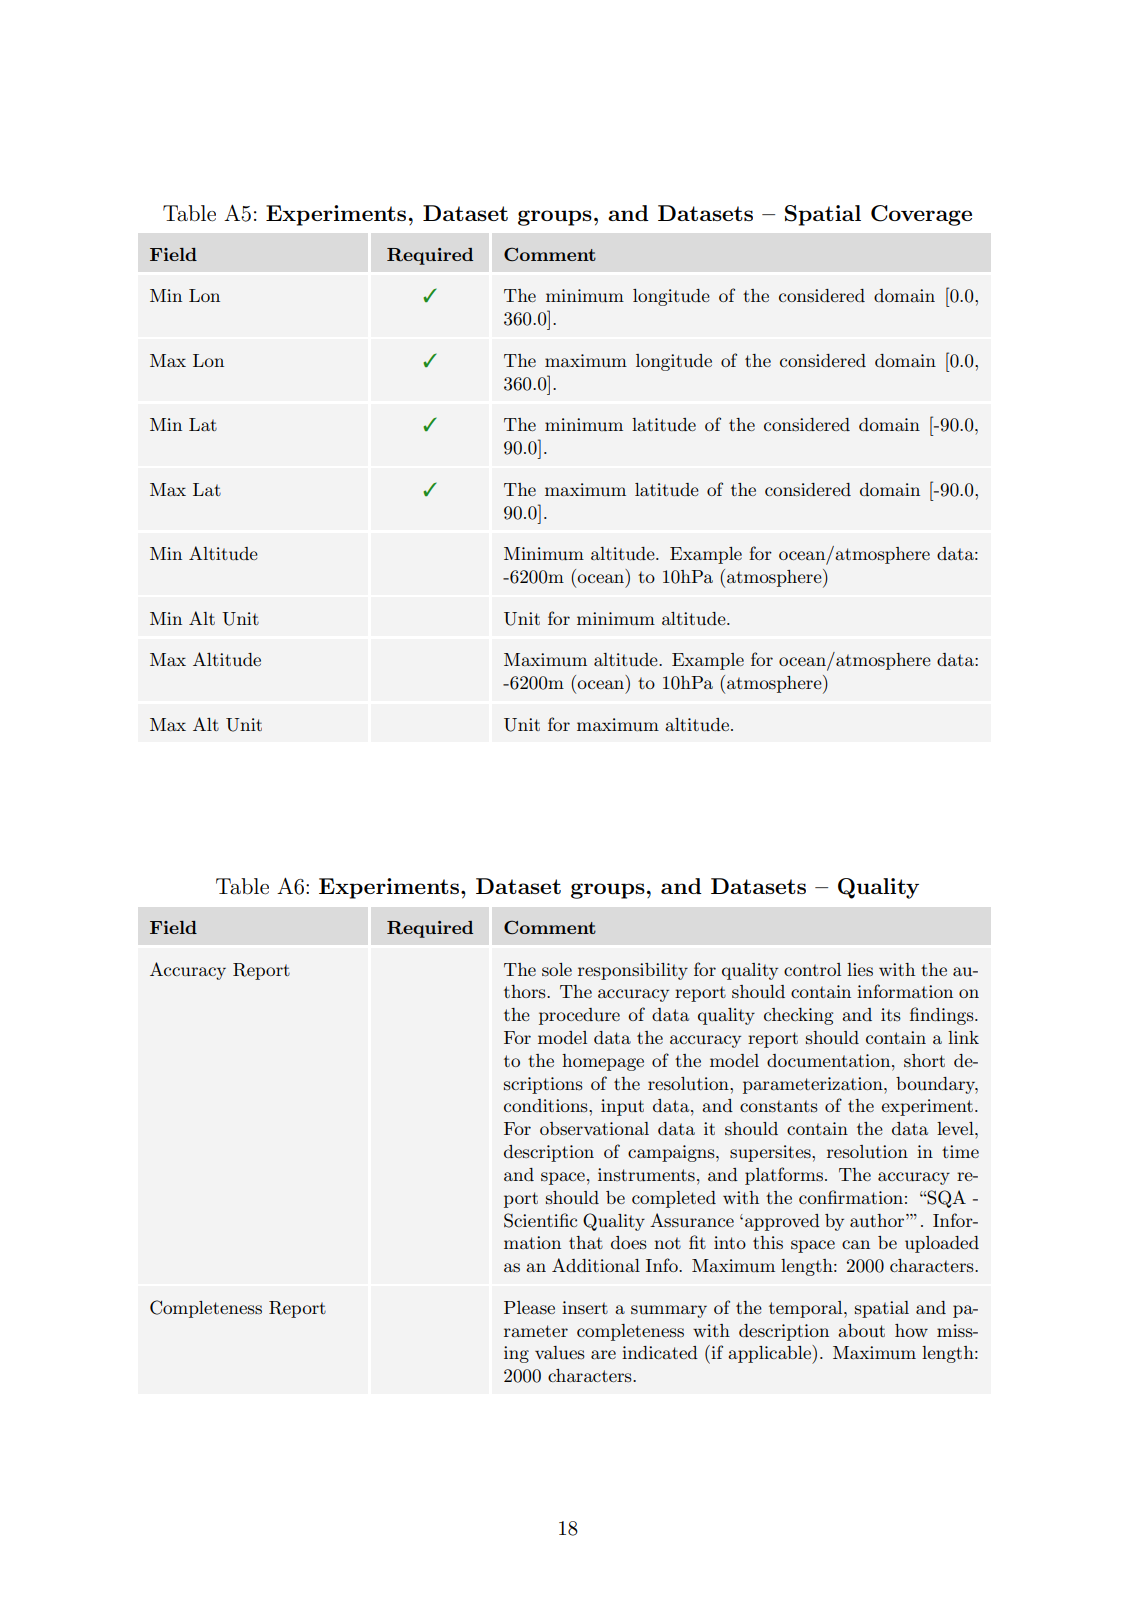 The image size is (1136, 1607). I want to click on sole, so click(557, 970).
